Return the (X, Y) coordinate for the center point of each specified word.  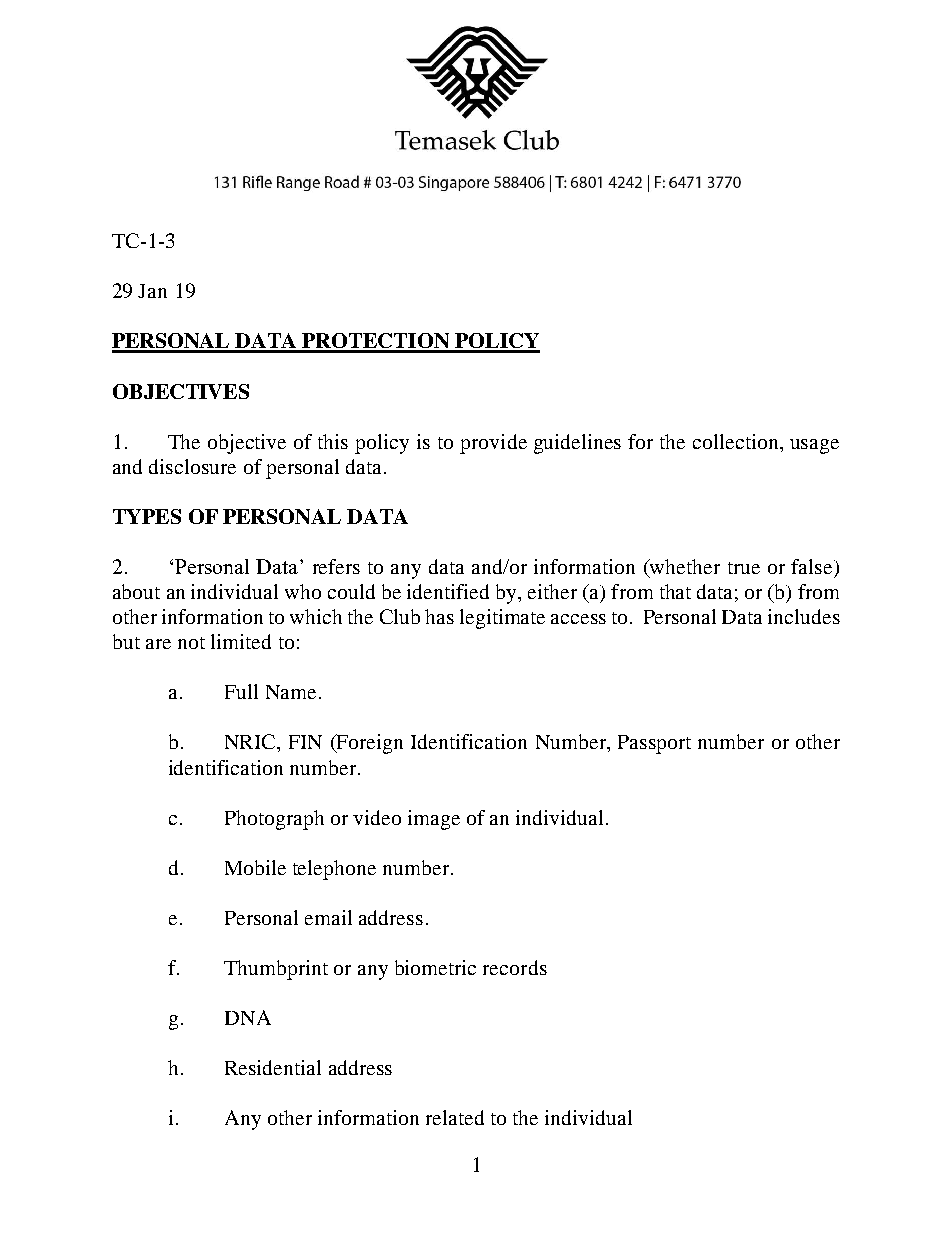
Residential (273, 1067)
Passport (654, 744)
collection (737, 441)
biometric (435, 967)
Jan (152, 291)
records (515, 967)
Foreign (369, 744)
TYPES (147, 516)
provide (493, 444)
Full (241, 691)
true (744, 568)
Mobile (255, 867)
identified (448, 591)
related (455, 1117)
